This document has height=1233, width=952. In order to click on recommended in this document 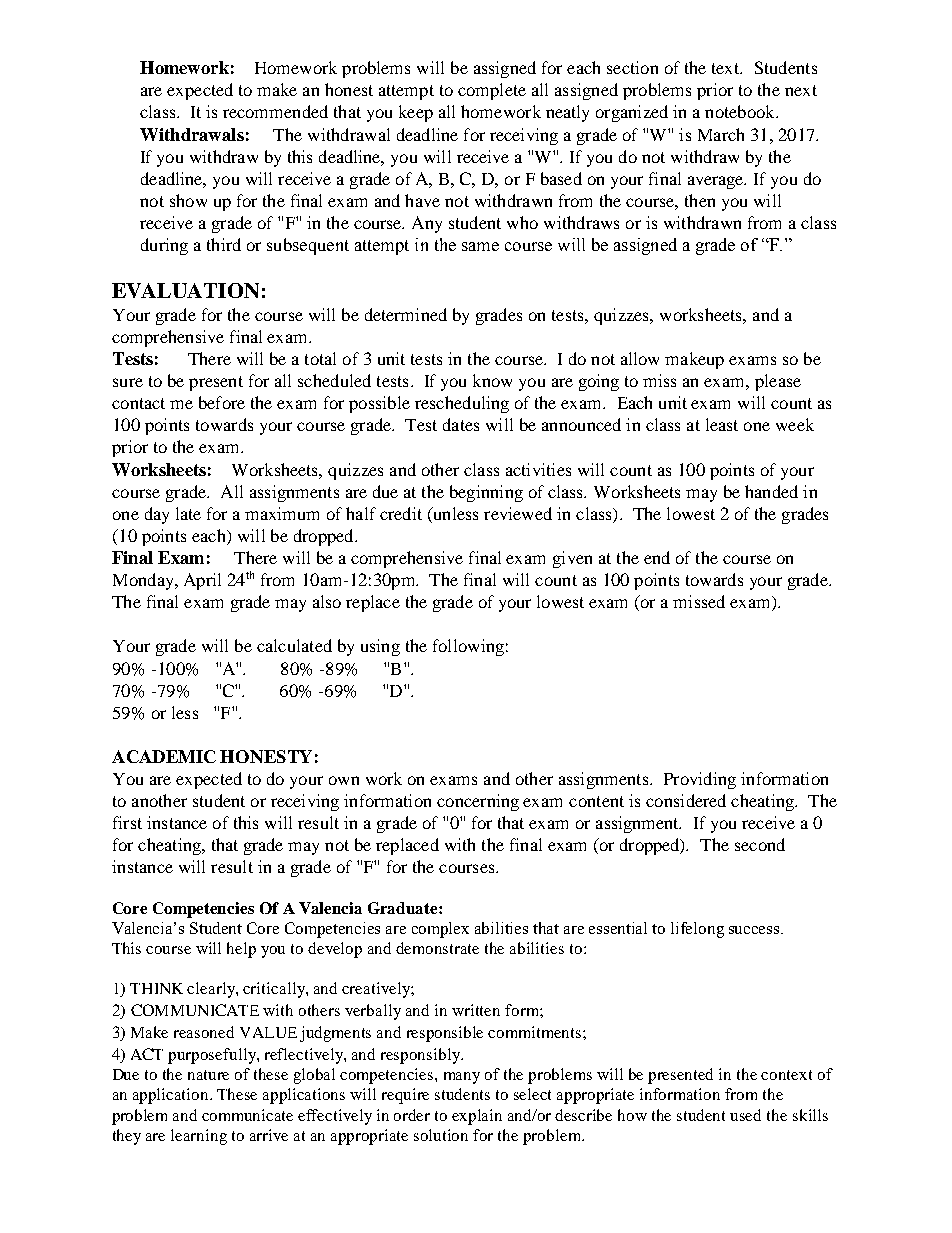, I will do `click(275, 111)`.
